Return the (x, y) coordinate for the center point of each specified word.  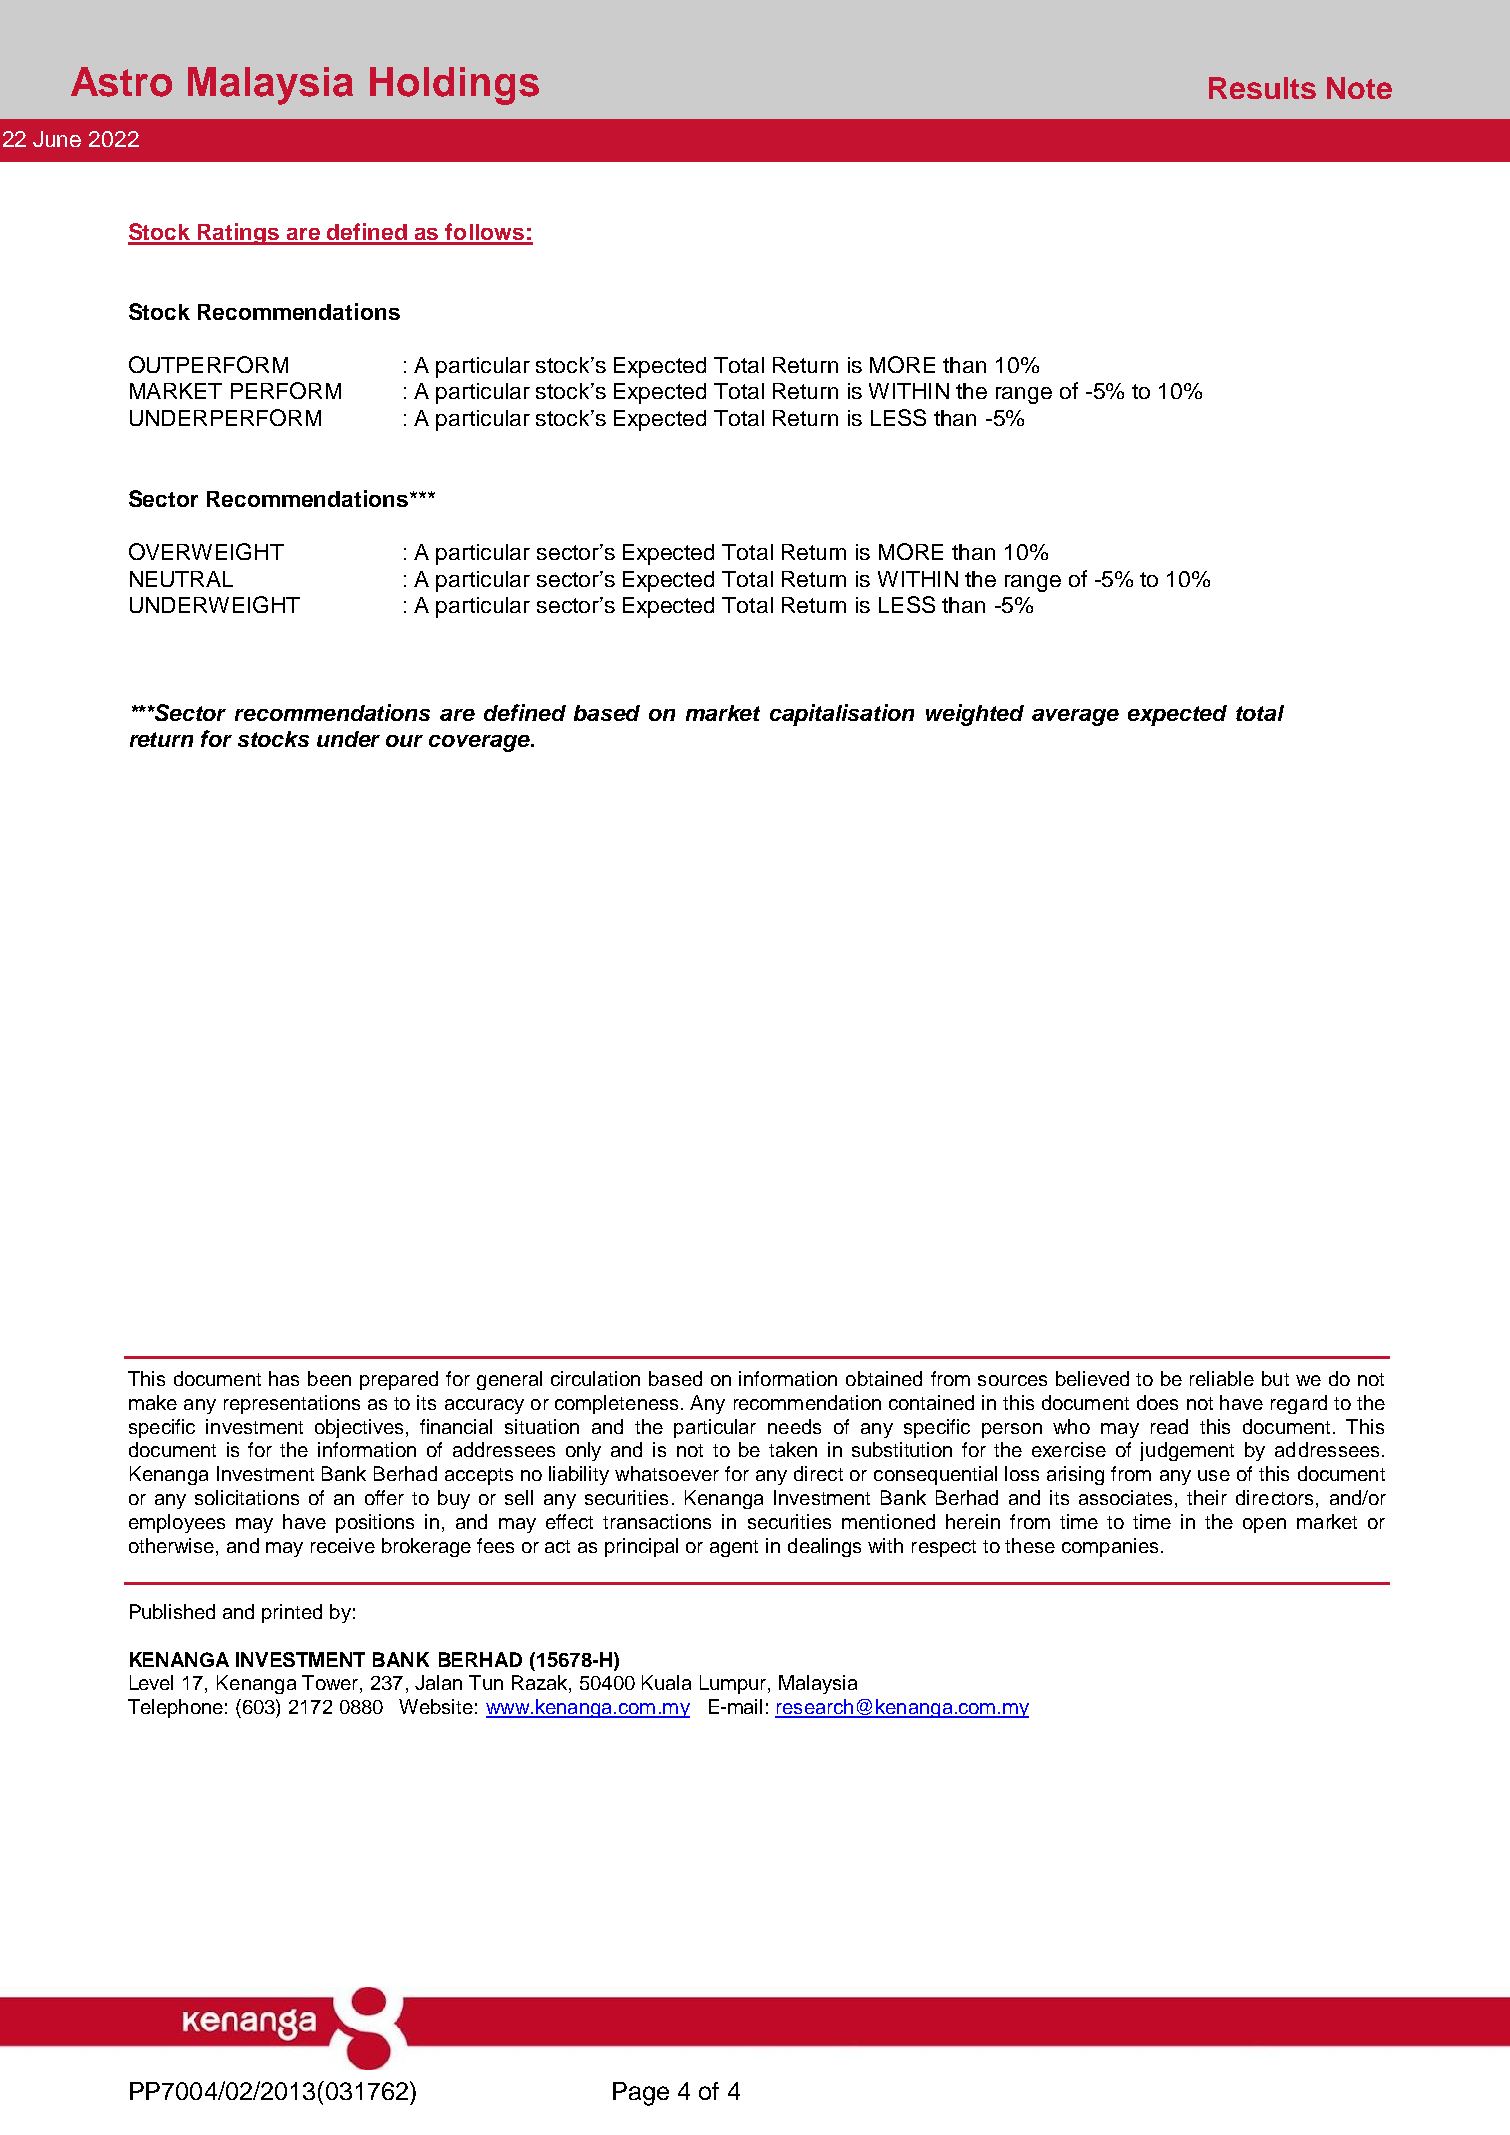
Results (1262, 88)
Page (641, 2094)
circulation (595, 1378)
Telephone (175, 1708)
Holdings (454, 86)
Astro (121, 82)
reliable (1222, 1378)
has (284, 1378)
